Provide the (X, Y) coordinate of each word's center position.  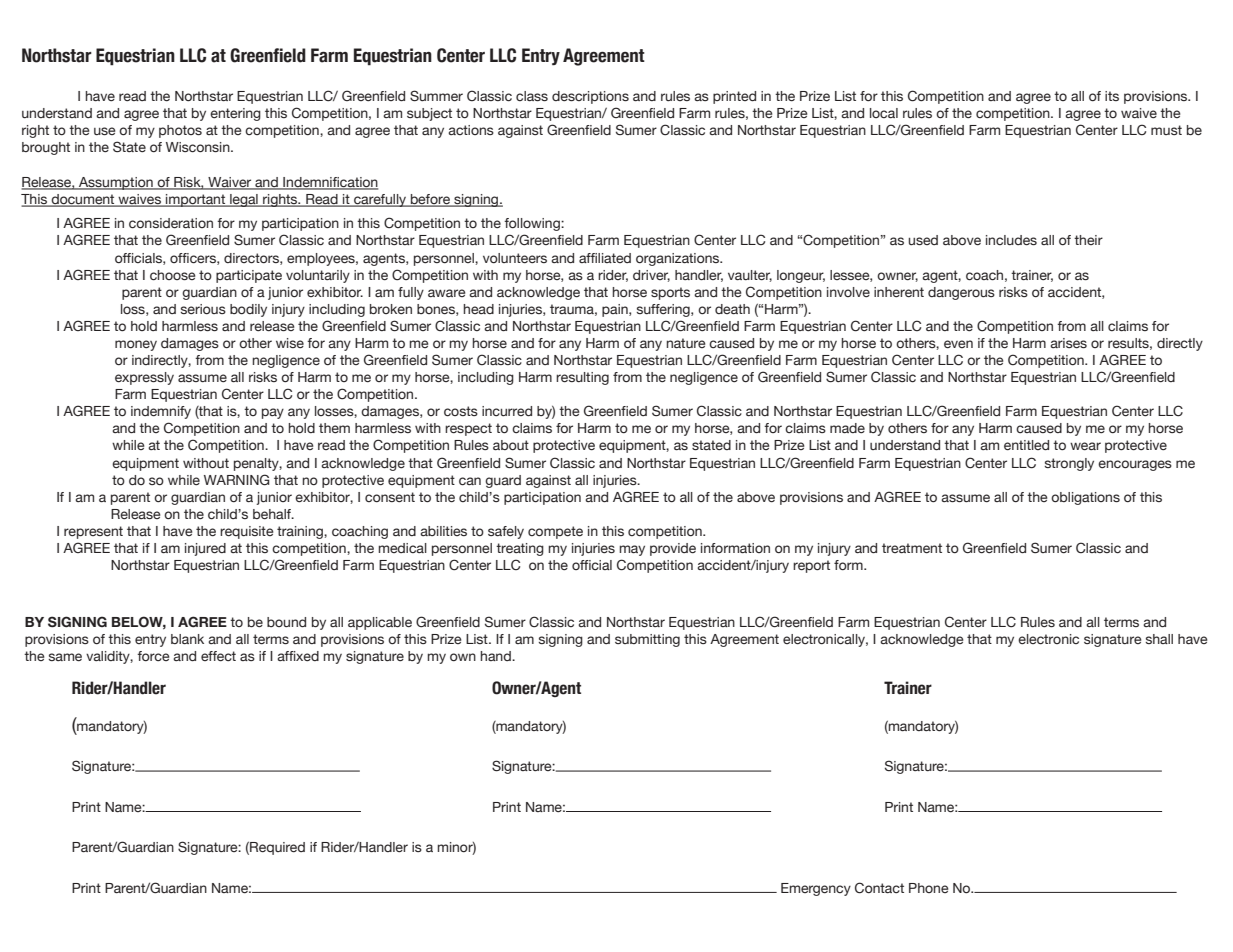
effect (218, 656)
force (153, 656)
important (196, 200)
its (1112, 96)
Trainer (908, 688)
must (1166, 130)
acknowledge (921, 640)
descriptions (590, 97)
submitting (647, 640)
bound (286, 622)
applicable (380, 623)
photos (180, 131)
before (430, 200)
